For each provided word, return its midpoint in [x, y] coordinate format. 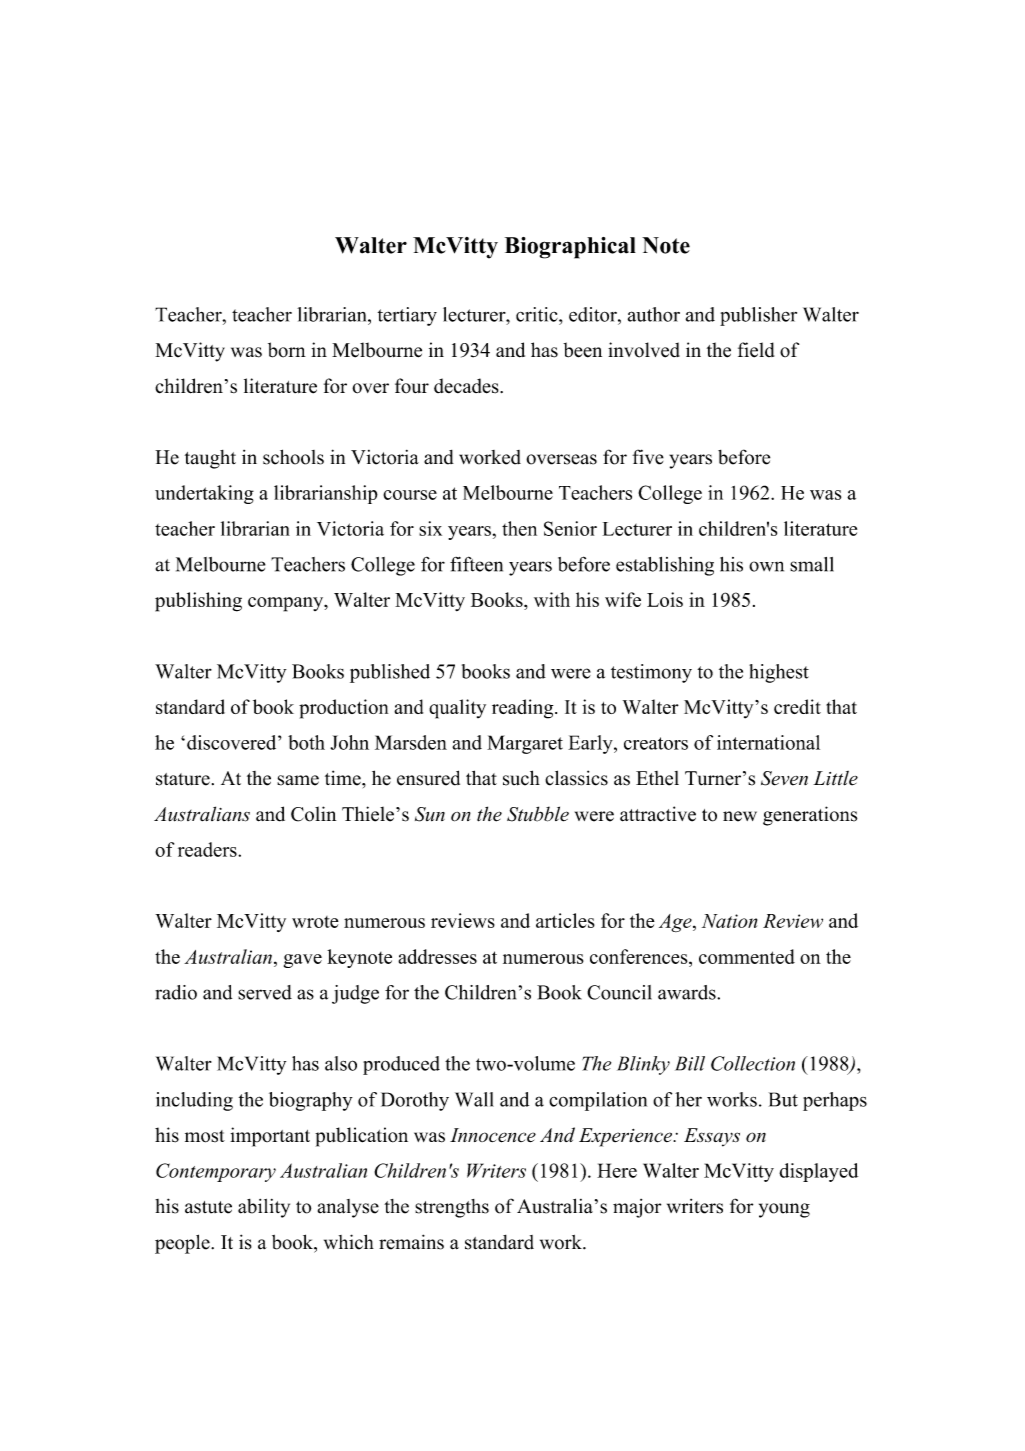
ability [264, 1208]
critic [538, 314]
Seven [784, 778]
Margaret [525, 744]
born [287, 350]
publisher [758, 316]
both [306, 742]
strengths [452, 1208]
